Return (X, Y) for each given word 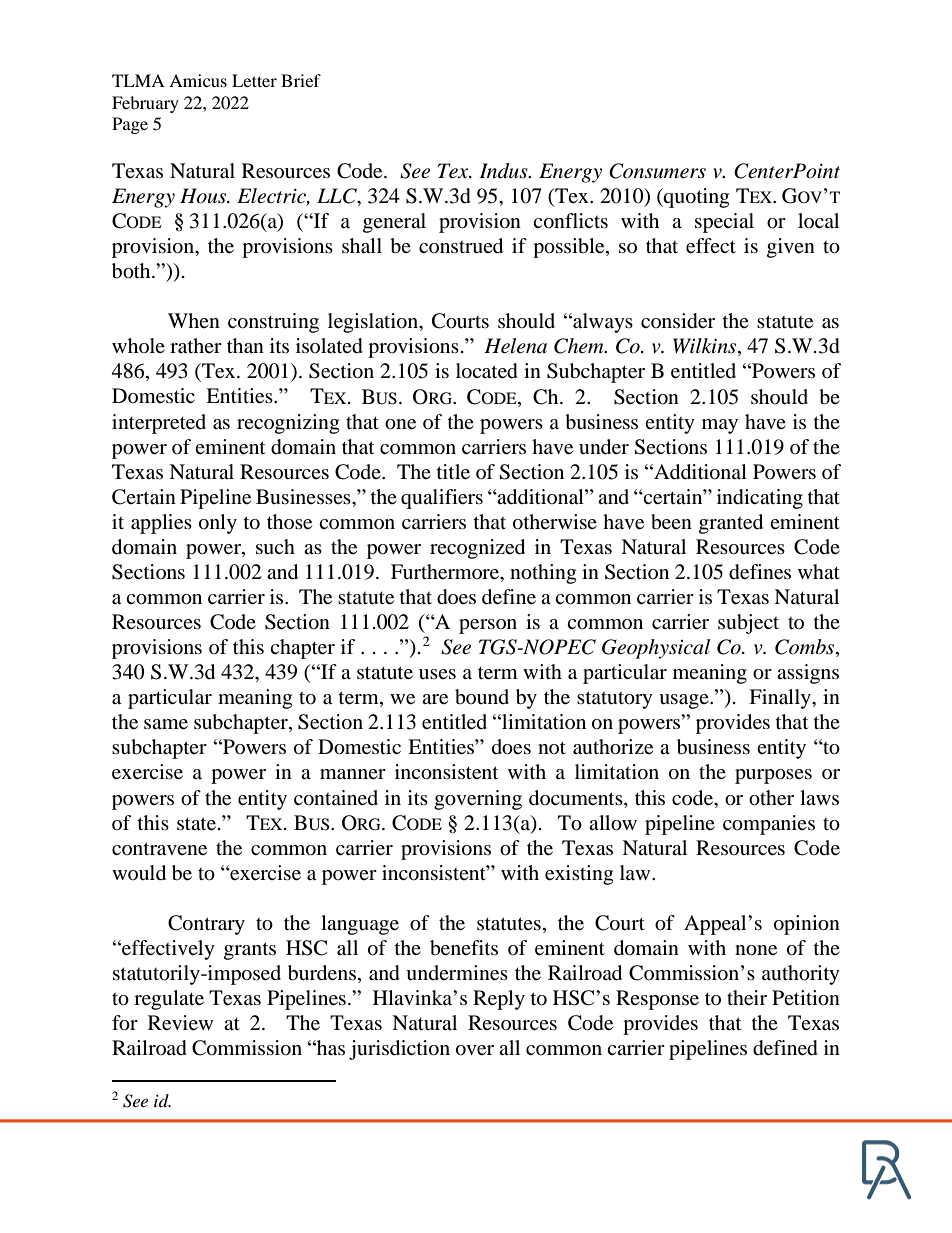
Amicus (198, 80)
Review (180, 1023)
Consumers (657, 171)
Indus (504, 171)
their (747, 998)
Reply (499, 1000)
